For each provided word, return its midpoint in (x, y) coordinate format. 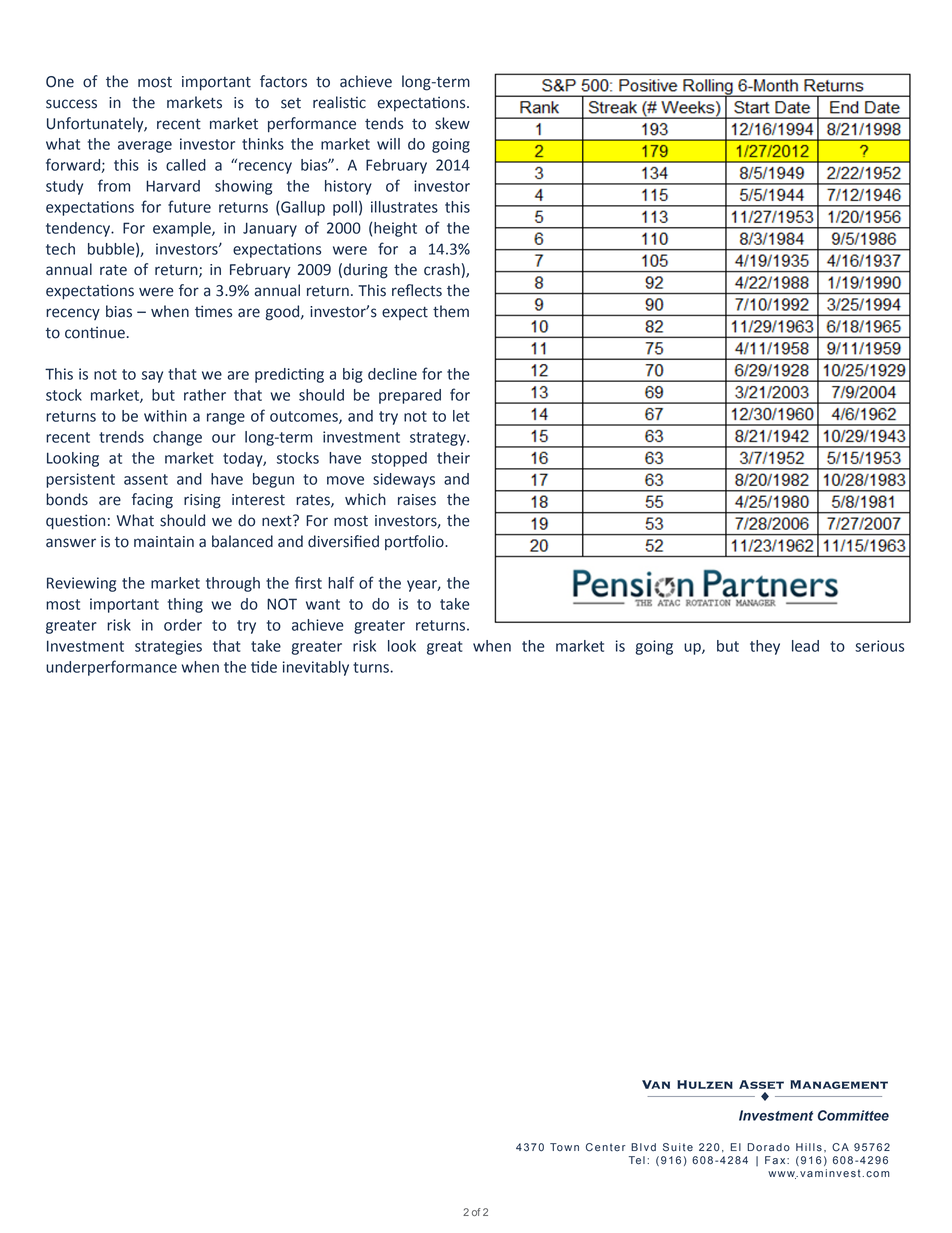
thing (185, 605)
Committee (853, 1115)
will (388, 144)
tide (264, 667)
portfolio (415, 542)
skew (452, 123)
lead (805, 646)
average (145, 147)
